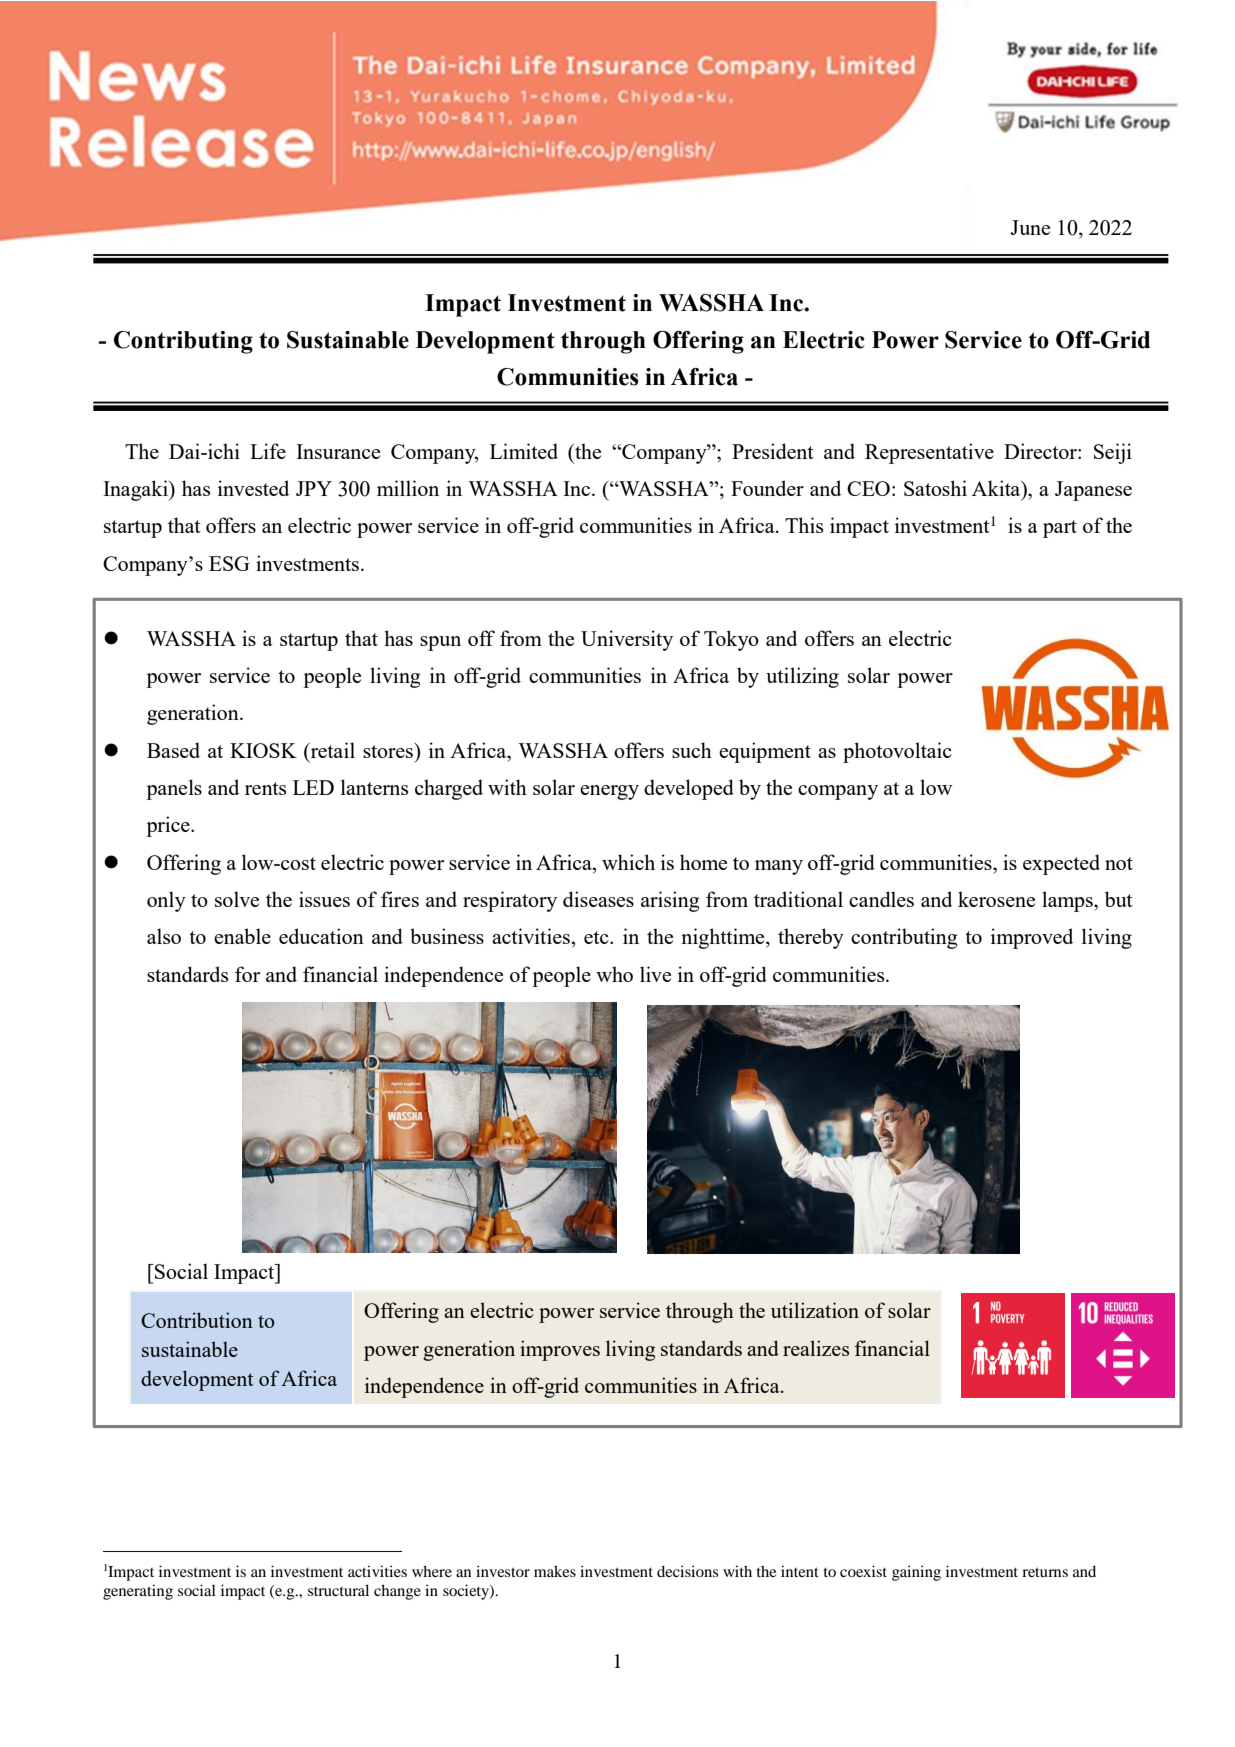 The width and height of the screenshot is (1235, 1747). Describe the element at coordinates (1030, 227) in the screenshot. I see `June` at that location.
